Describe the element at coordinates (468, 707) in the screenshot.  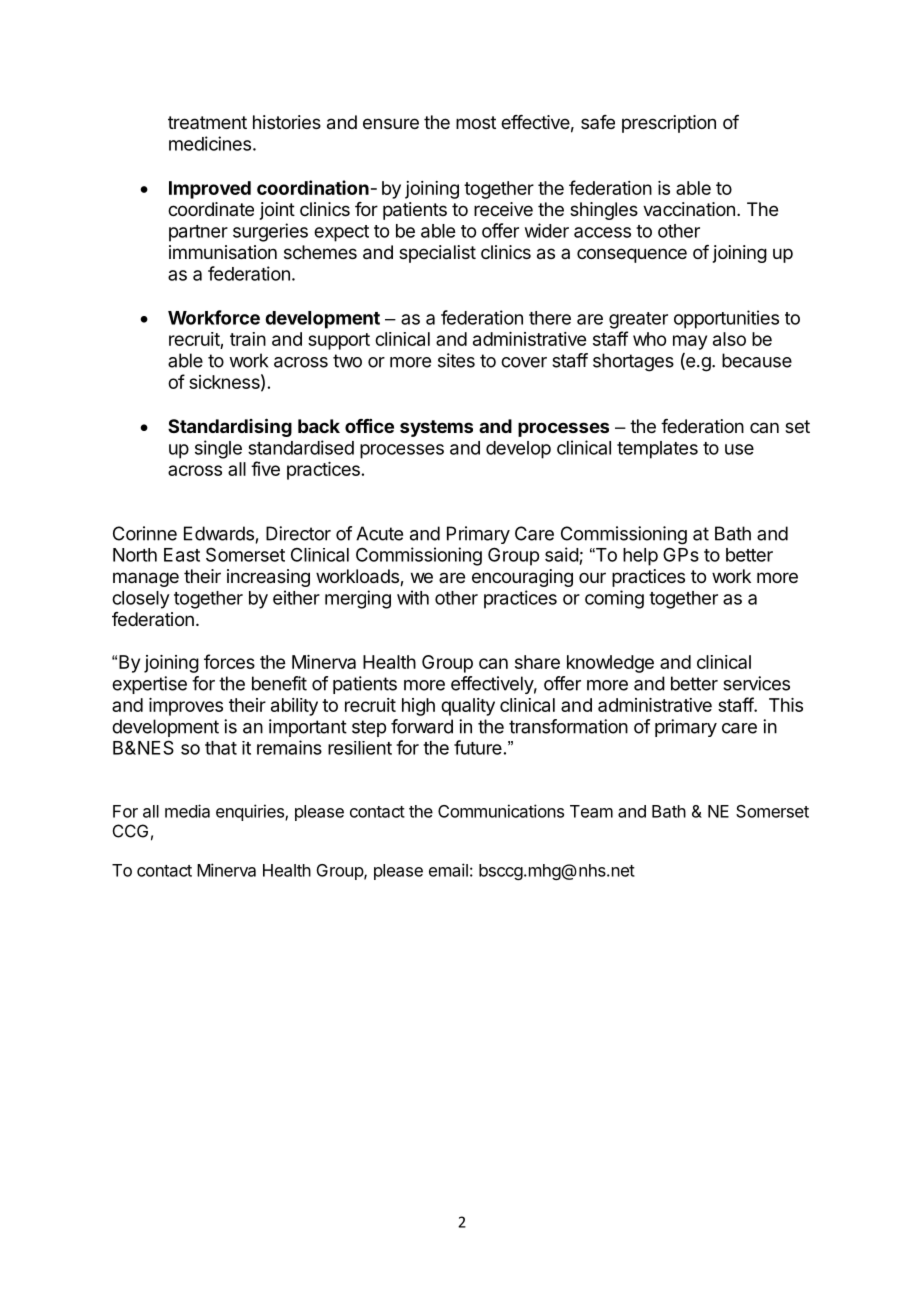
I see `quality` at that location.
